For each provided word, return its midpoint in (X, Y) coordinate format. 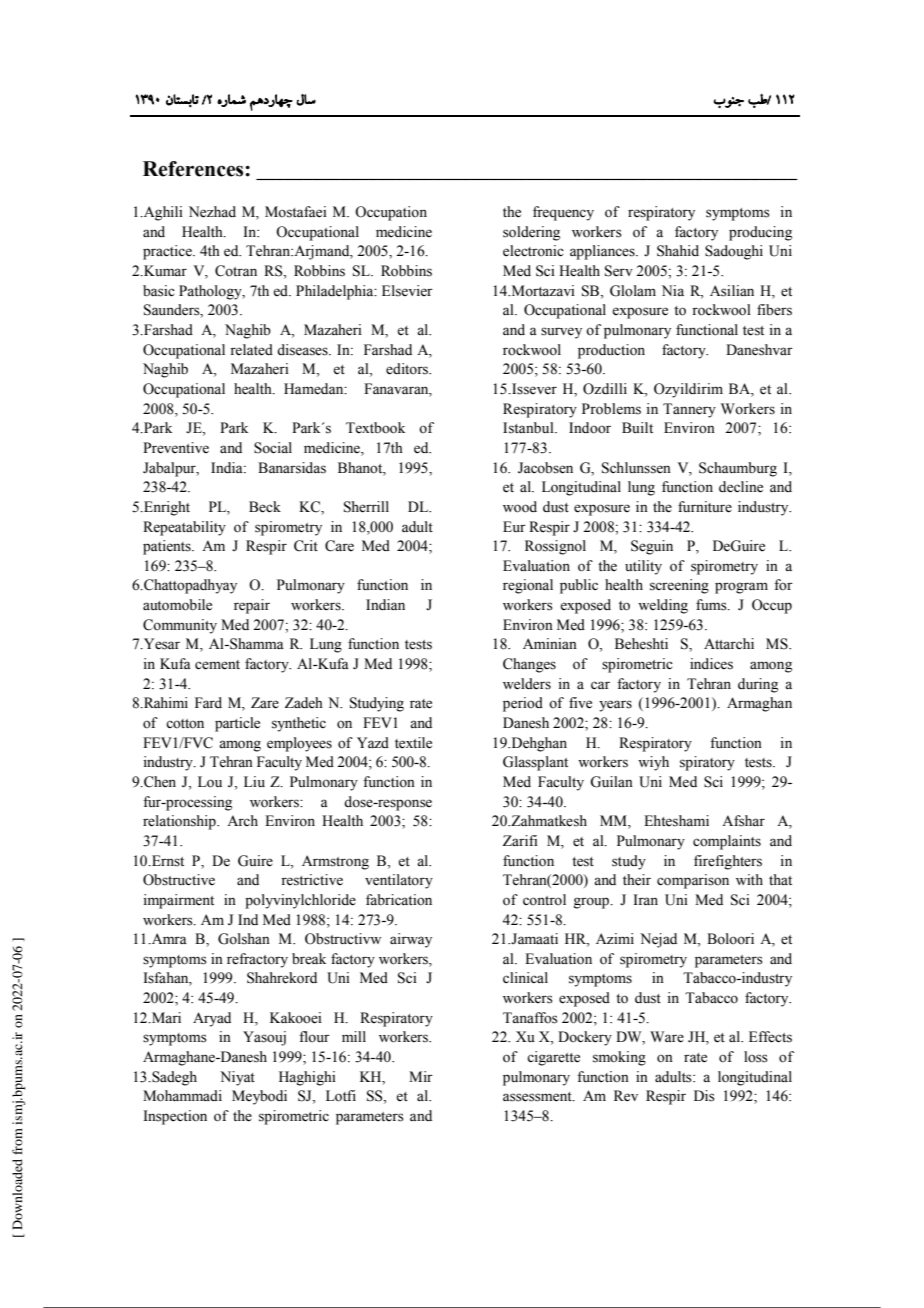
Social (273, 448)
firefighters (728, 862)
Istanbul (529, 428)
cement (217, 665)
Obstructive (179, 880)
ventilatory (399, 881)
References (194, 169)
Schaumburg (738, 469)
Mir (421, 1076)
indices (711, 664)
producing (760, 233)
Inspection (175, 1117)
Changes (529, 665)
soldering (531, 233)
